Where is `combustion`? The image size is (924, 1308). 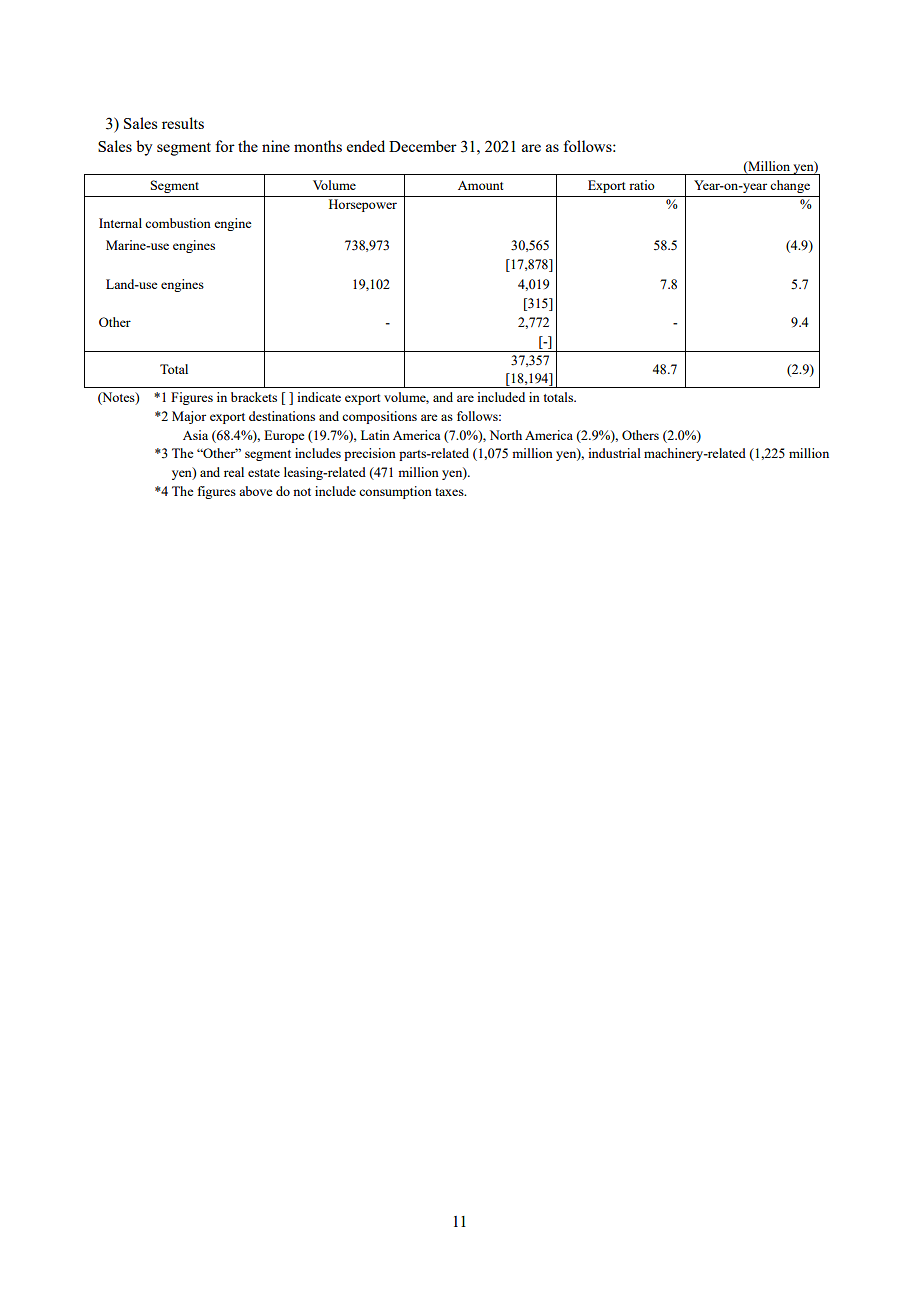
combustion is located at coordinates (178, 223).
